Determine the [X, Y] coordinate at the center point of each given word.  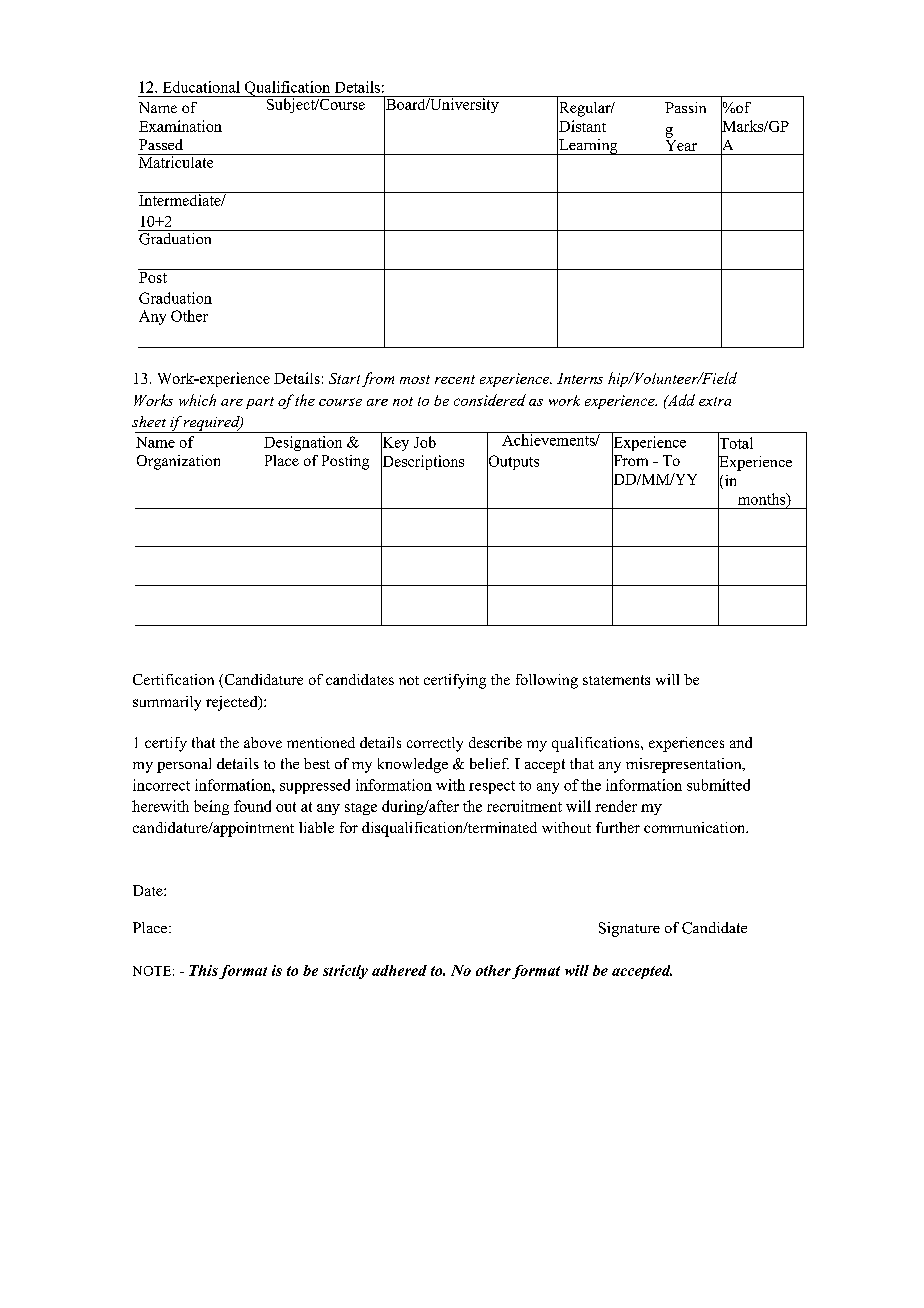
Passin [685, 107]
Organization [178, 462]
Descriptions [422, 463]
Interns [580, 378]
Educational [201, 87]
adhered [399, 970]
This [203, 970]
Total [735, 443]
